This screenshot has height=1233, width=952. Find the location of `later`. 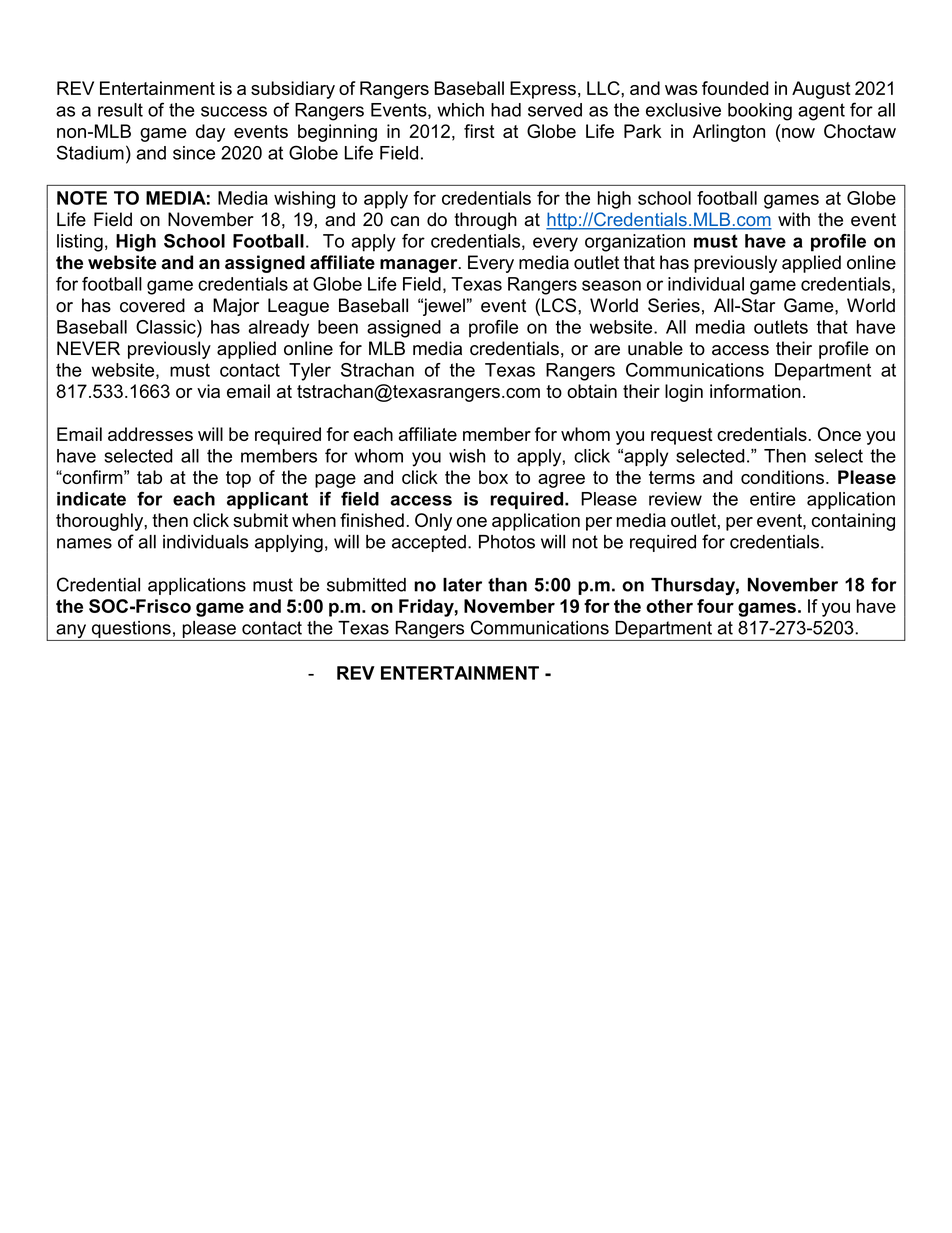

later is located at coordinates (462, 585).
